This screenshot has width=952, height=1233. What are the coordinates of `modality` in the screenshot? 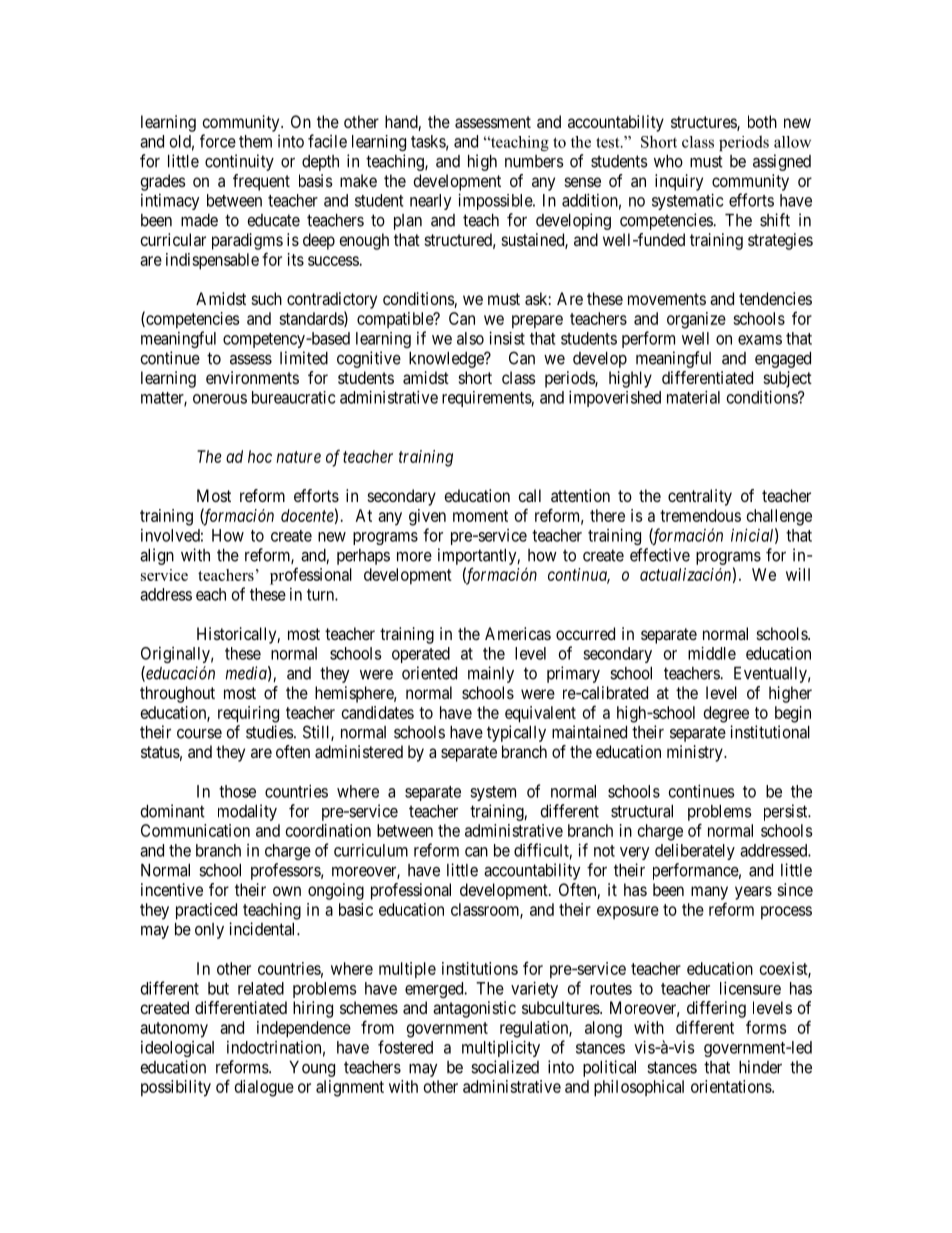 It's located at (247, 812).
